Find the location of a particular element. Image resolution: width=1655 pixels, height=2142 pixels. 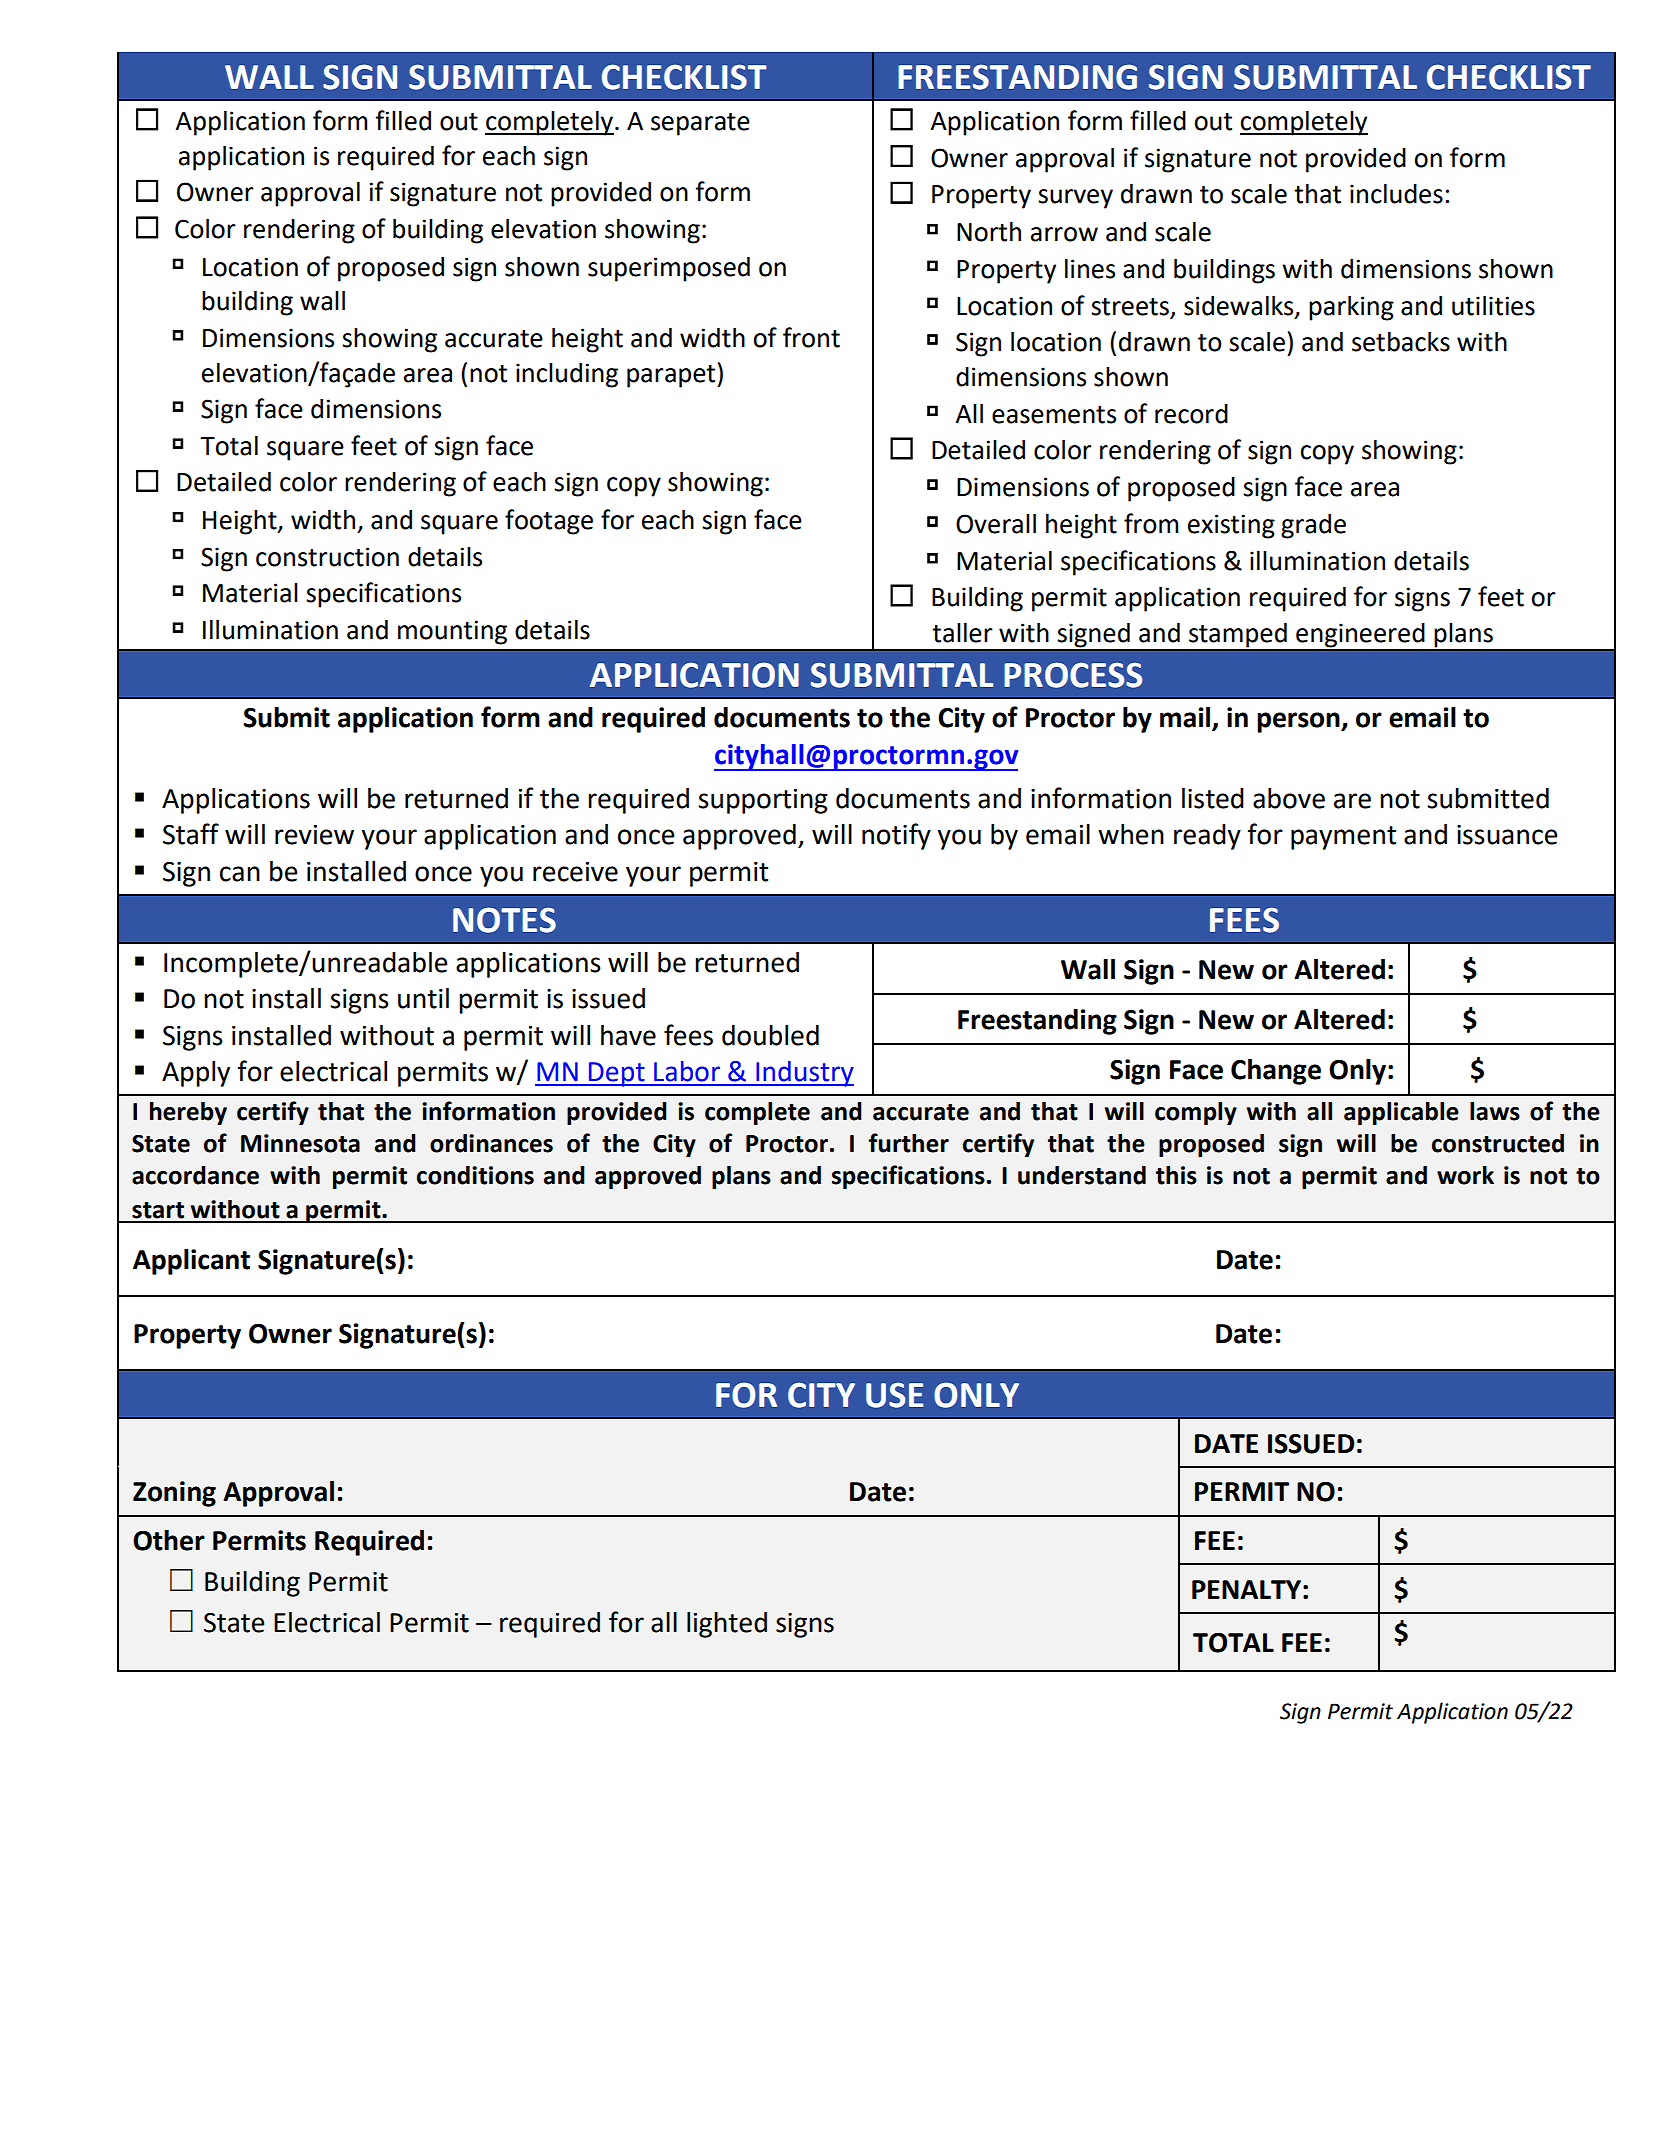

payment is located at coordinates (1343, 838).
